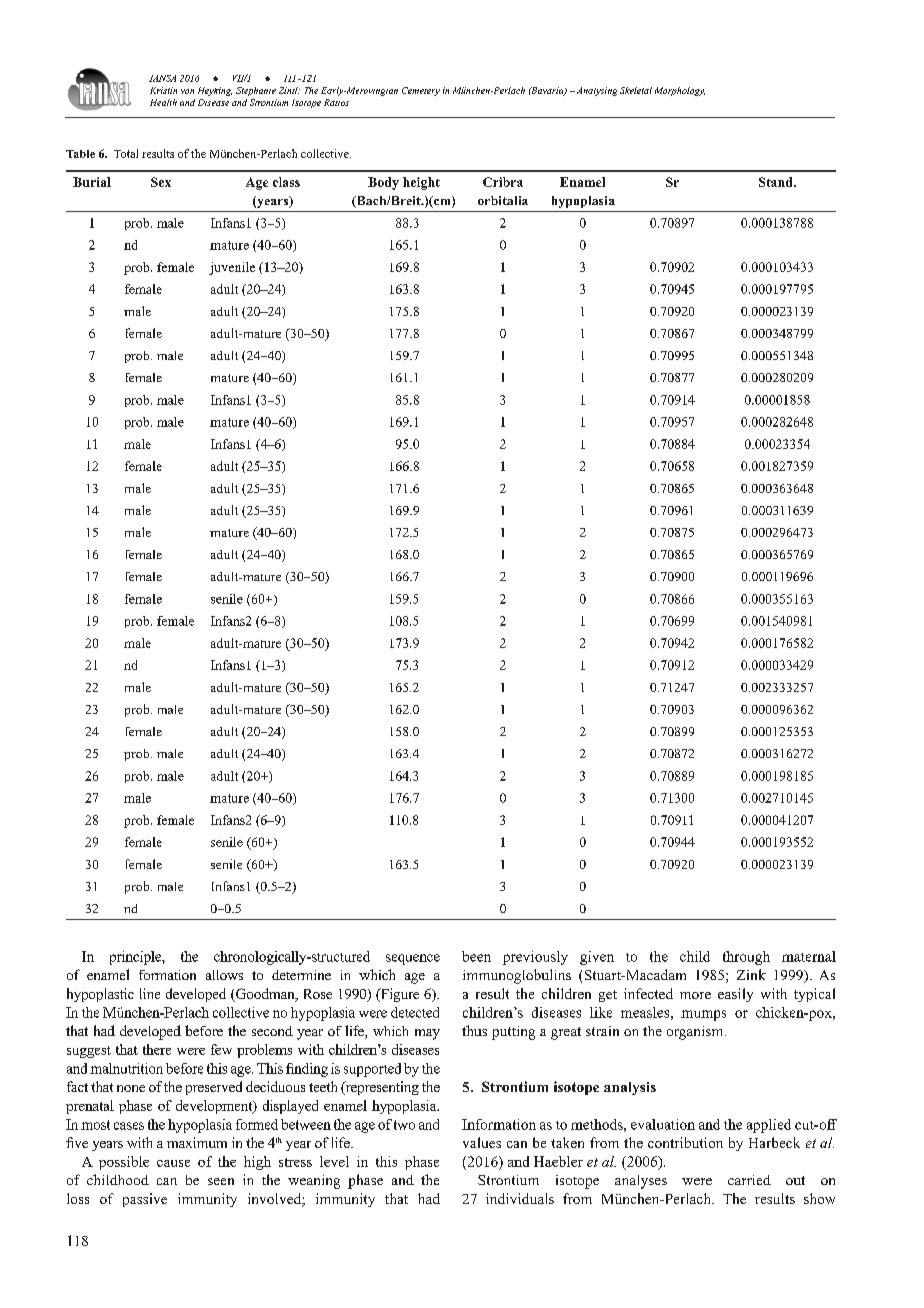 The width and height of the screenshot is (924, 1308). What do you see at coordinates (413, 959) in the screenshot?
I see `sequence` at bounding box center [413, 959].
